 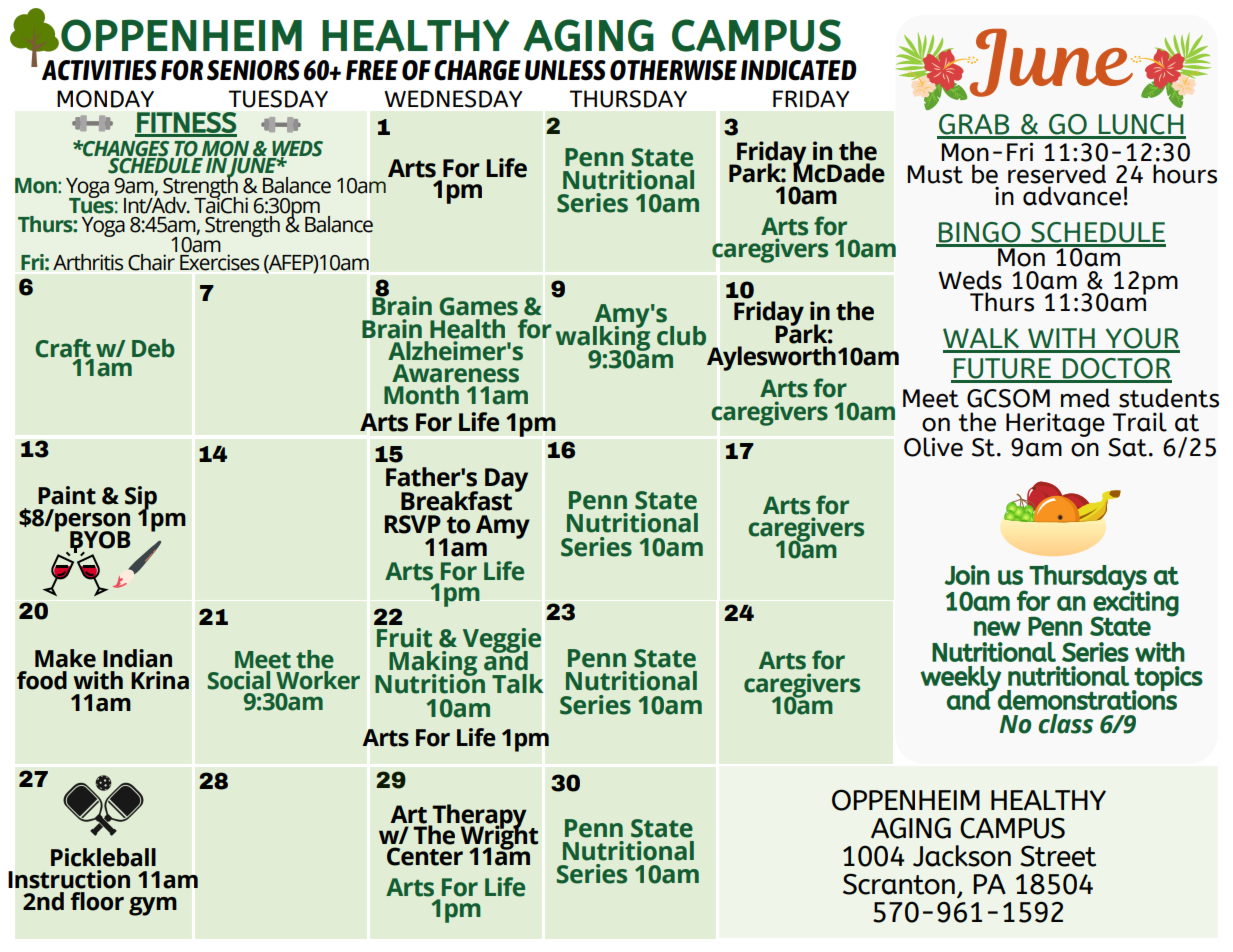 I want to click on MONDAY, so click(x=105, y=99).
